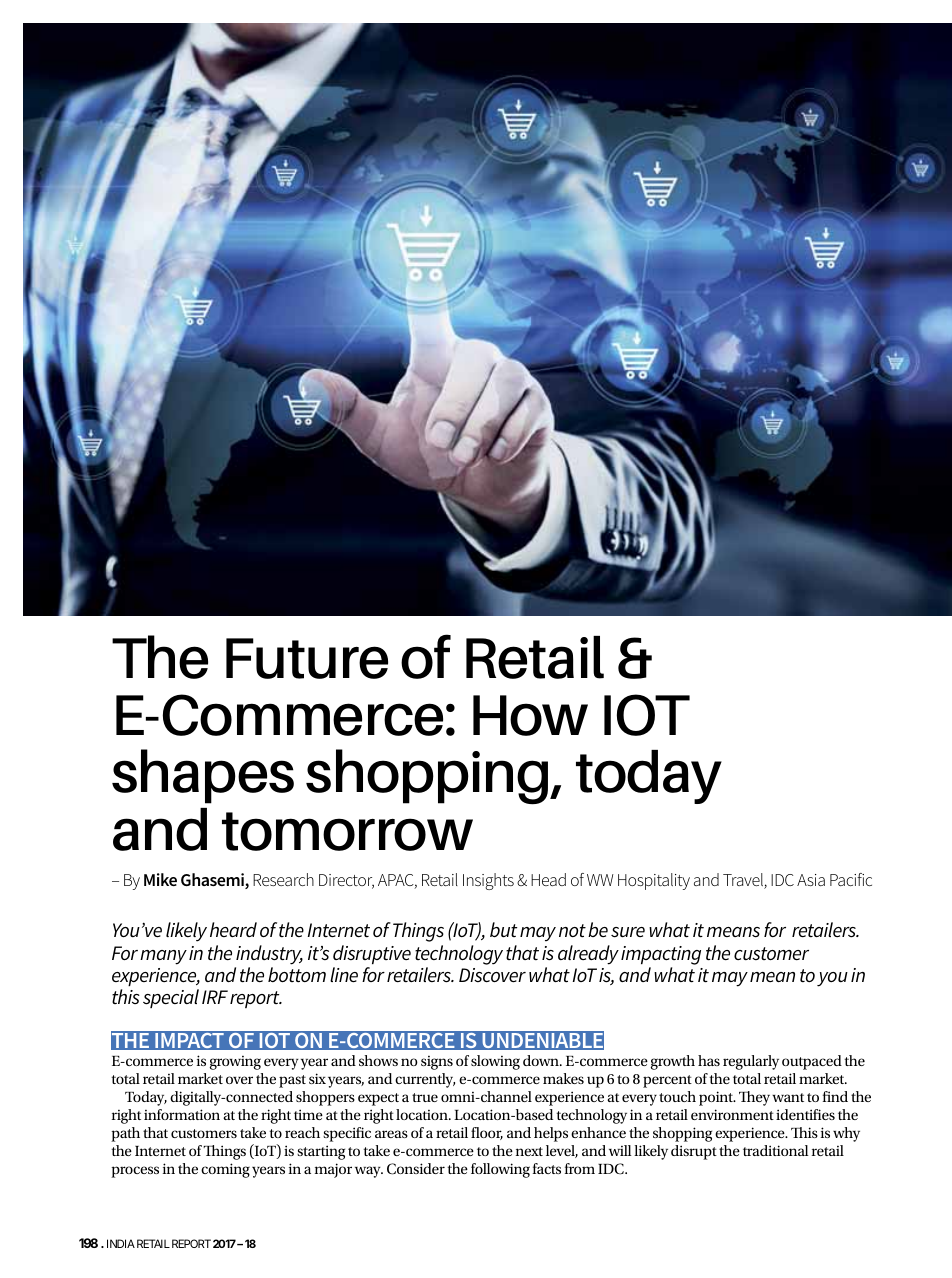  I want to click on Pacific, so click(851, 879).
